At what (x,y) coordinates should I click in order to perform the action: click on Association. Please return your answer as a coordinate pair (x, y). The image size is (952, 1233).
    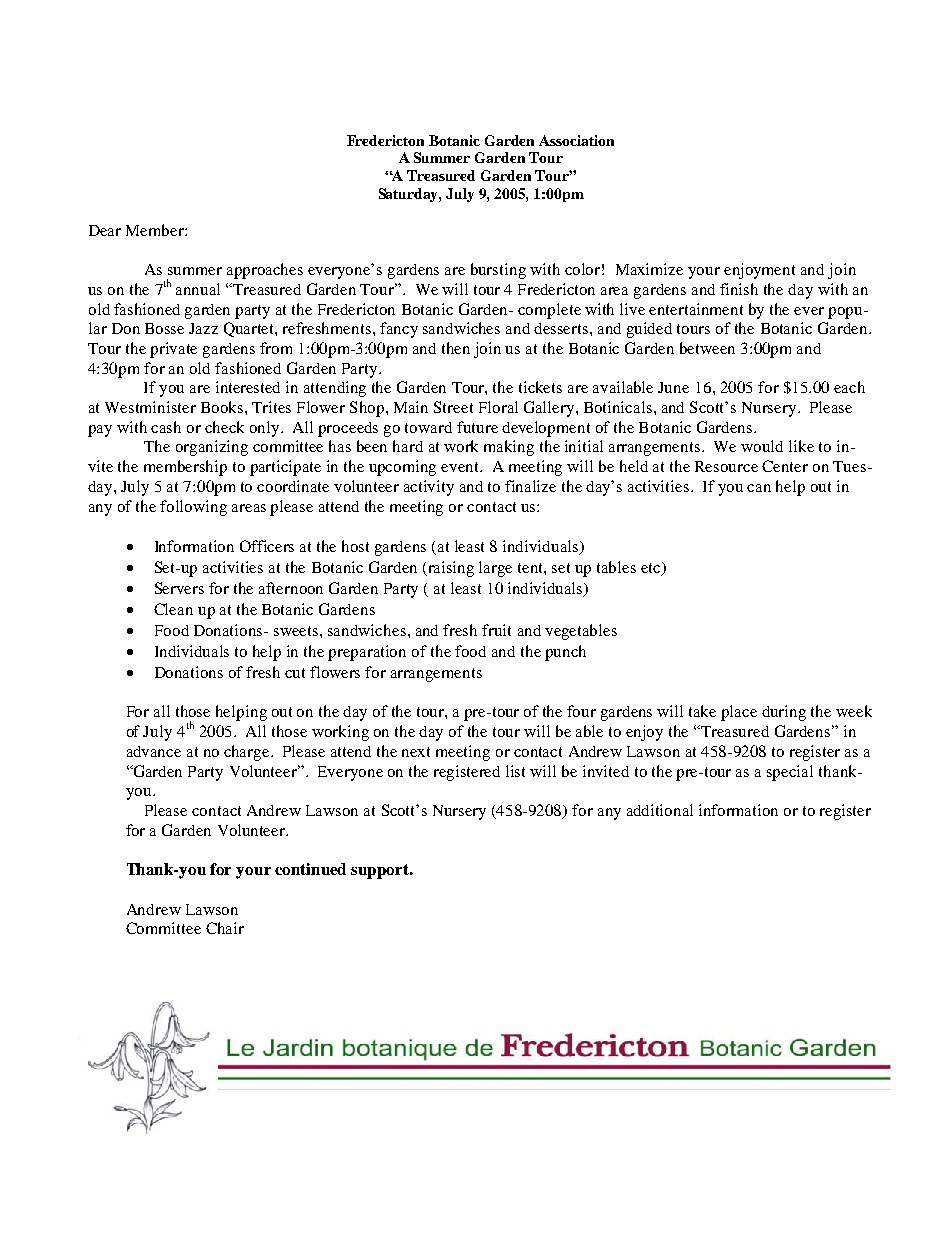
    Looking at the image, I should click on (576, 140).
